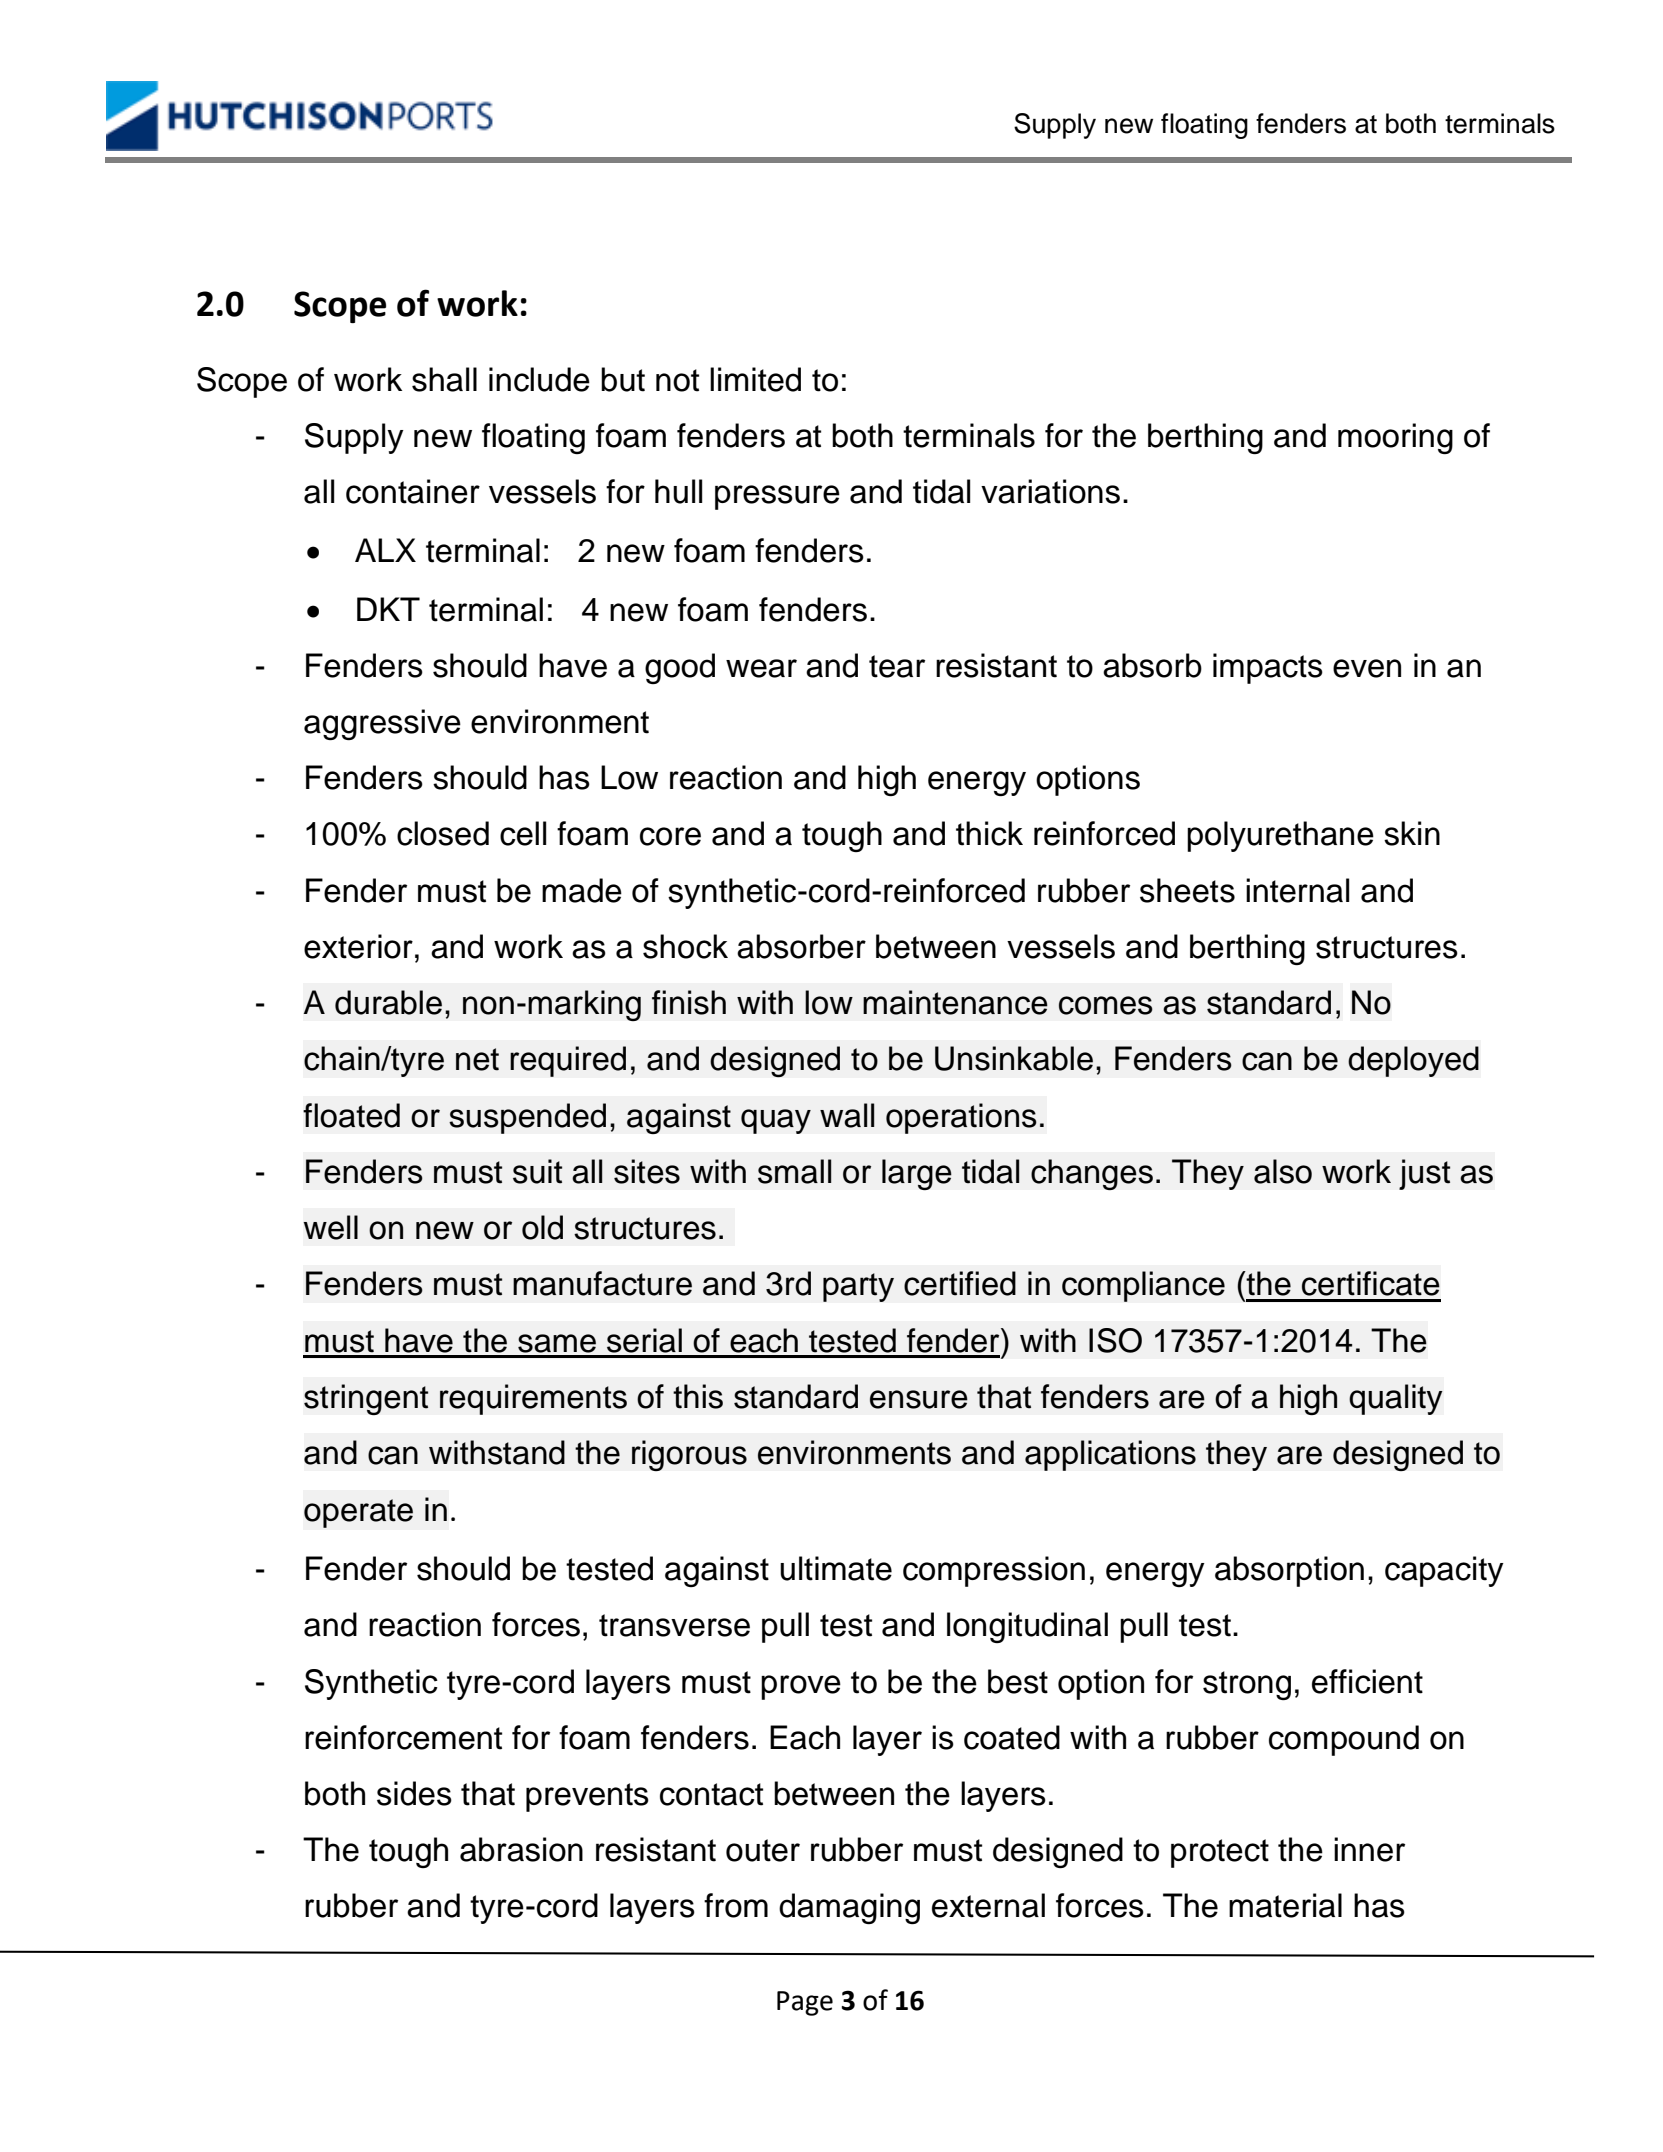 This screenshot has width=1663, height=2152. I want to click on abrasion, so click(521, 1849).
